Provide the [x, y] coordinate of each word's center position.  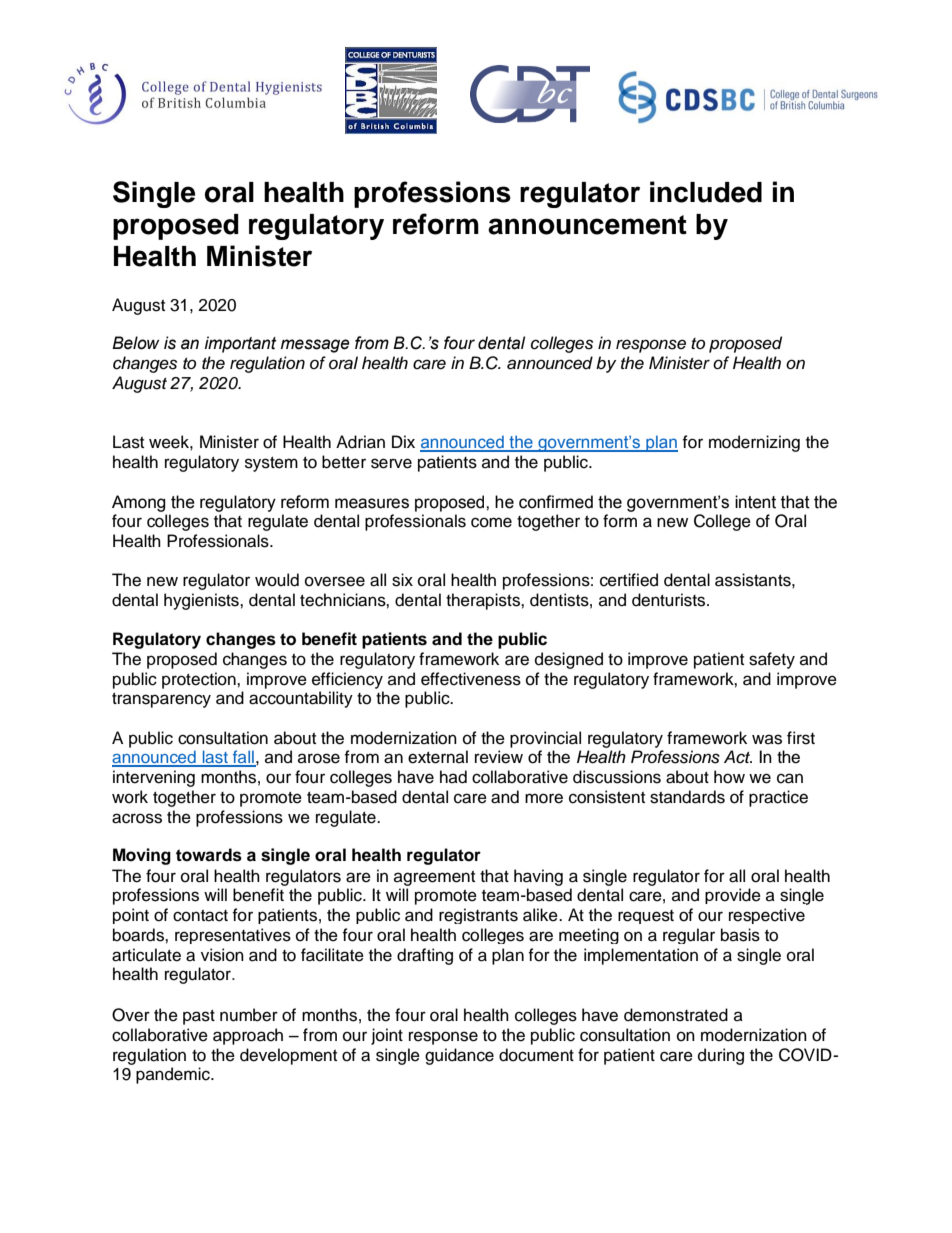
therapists [484, 601]
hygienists [202, 601]
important [241, 344]
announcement [587, 225]
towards [209, 855]
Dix [403, 441]
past [199, 1017]
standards [687, 797]
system [271, 464]
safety [772, 660]
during [721, 1056]
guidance [459, 1056]
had [453, 777]
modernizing [754, 443]
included [706, 192]
